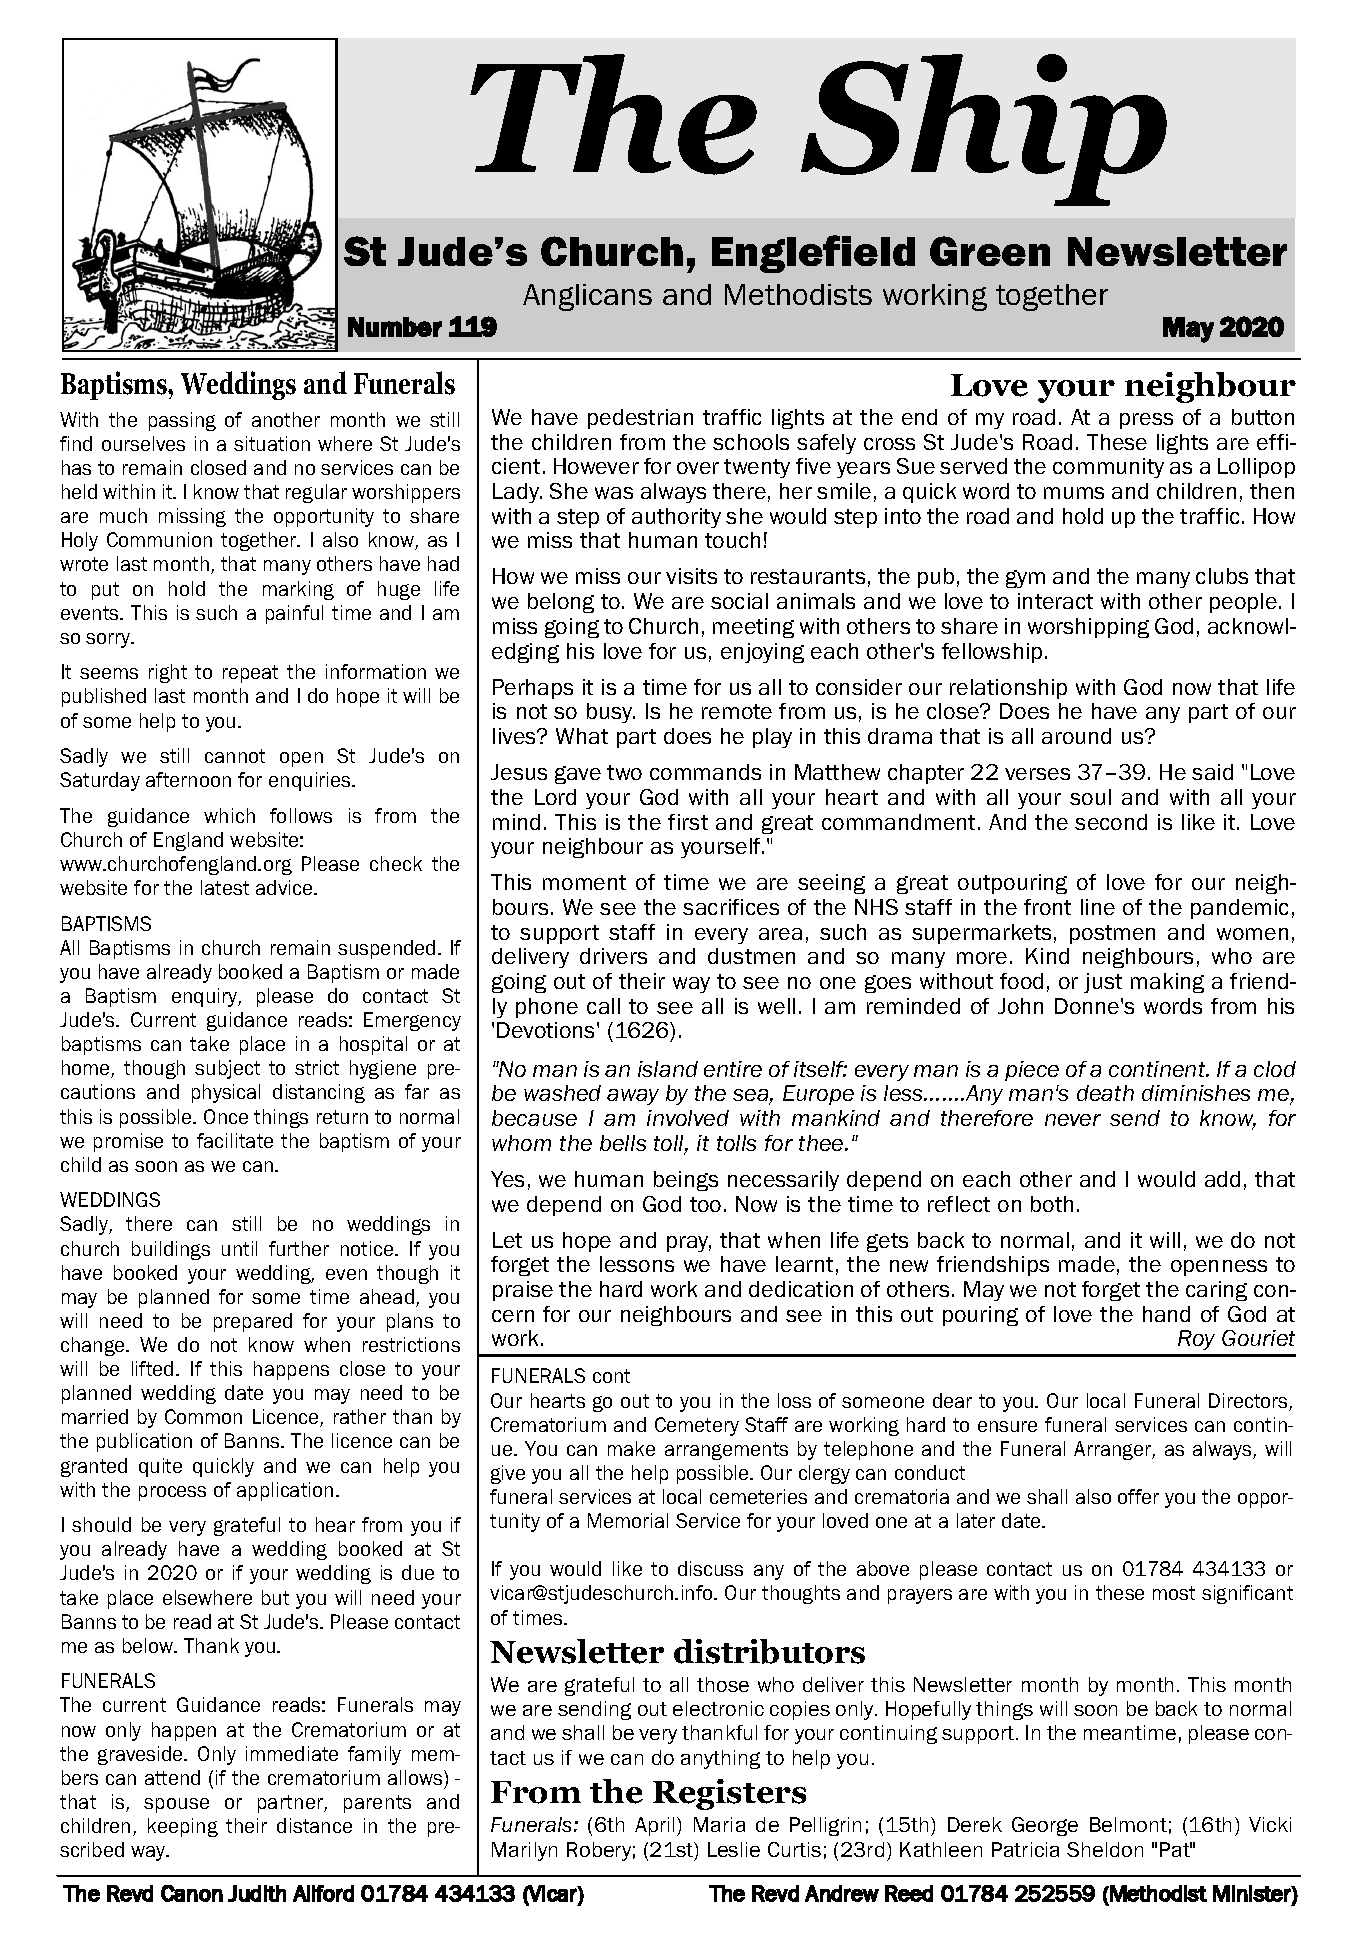 The image size is (1367, 1933). What do you see at coordinates (631, 1448) in the screenshot?
I see `make` at bounding box center [631, 1448].
